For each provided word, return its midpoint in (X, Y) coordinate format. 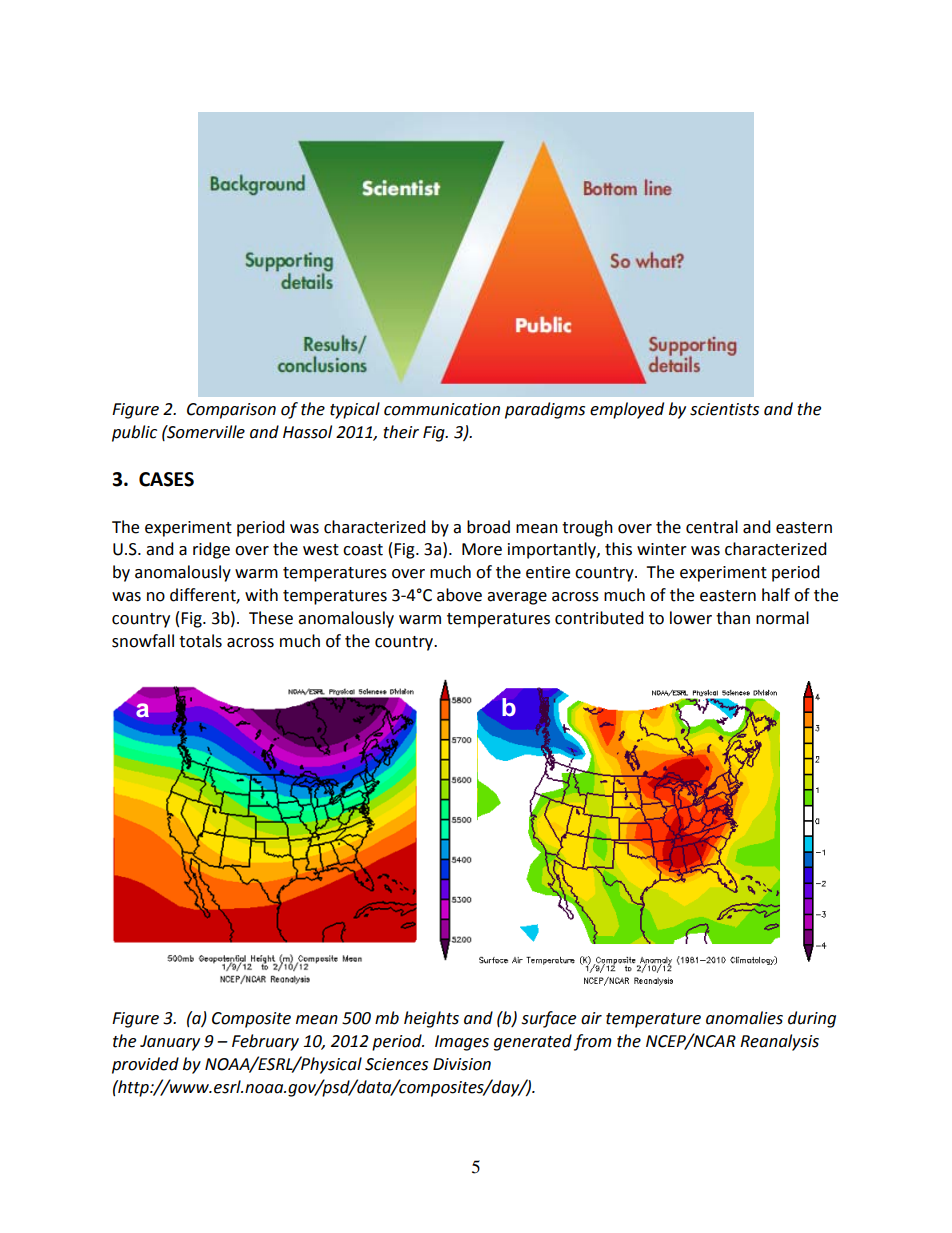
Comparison (231, 411)
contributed (599, 618)
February (265, 1042)
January (170, 1043)
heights (431, 1019)
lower (691, 618)
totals (200, 641)
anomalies (744, 1018)
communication (442, 409)
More (482, 549)
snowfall (143, 641)
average (517, 598)
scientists (724, 409)
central (712, 527)
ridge (211, 550)
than (733, 618)
